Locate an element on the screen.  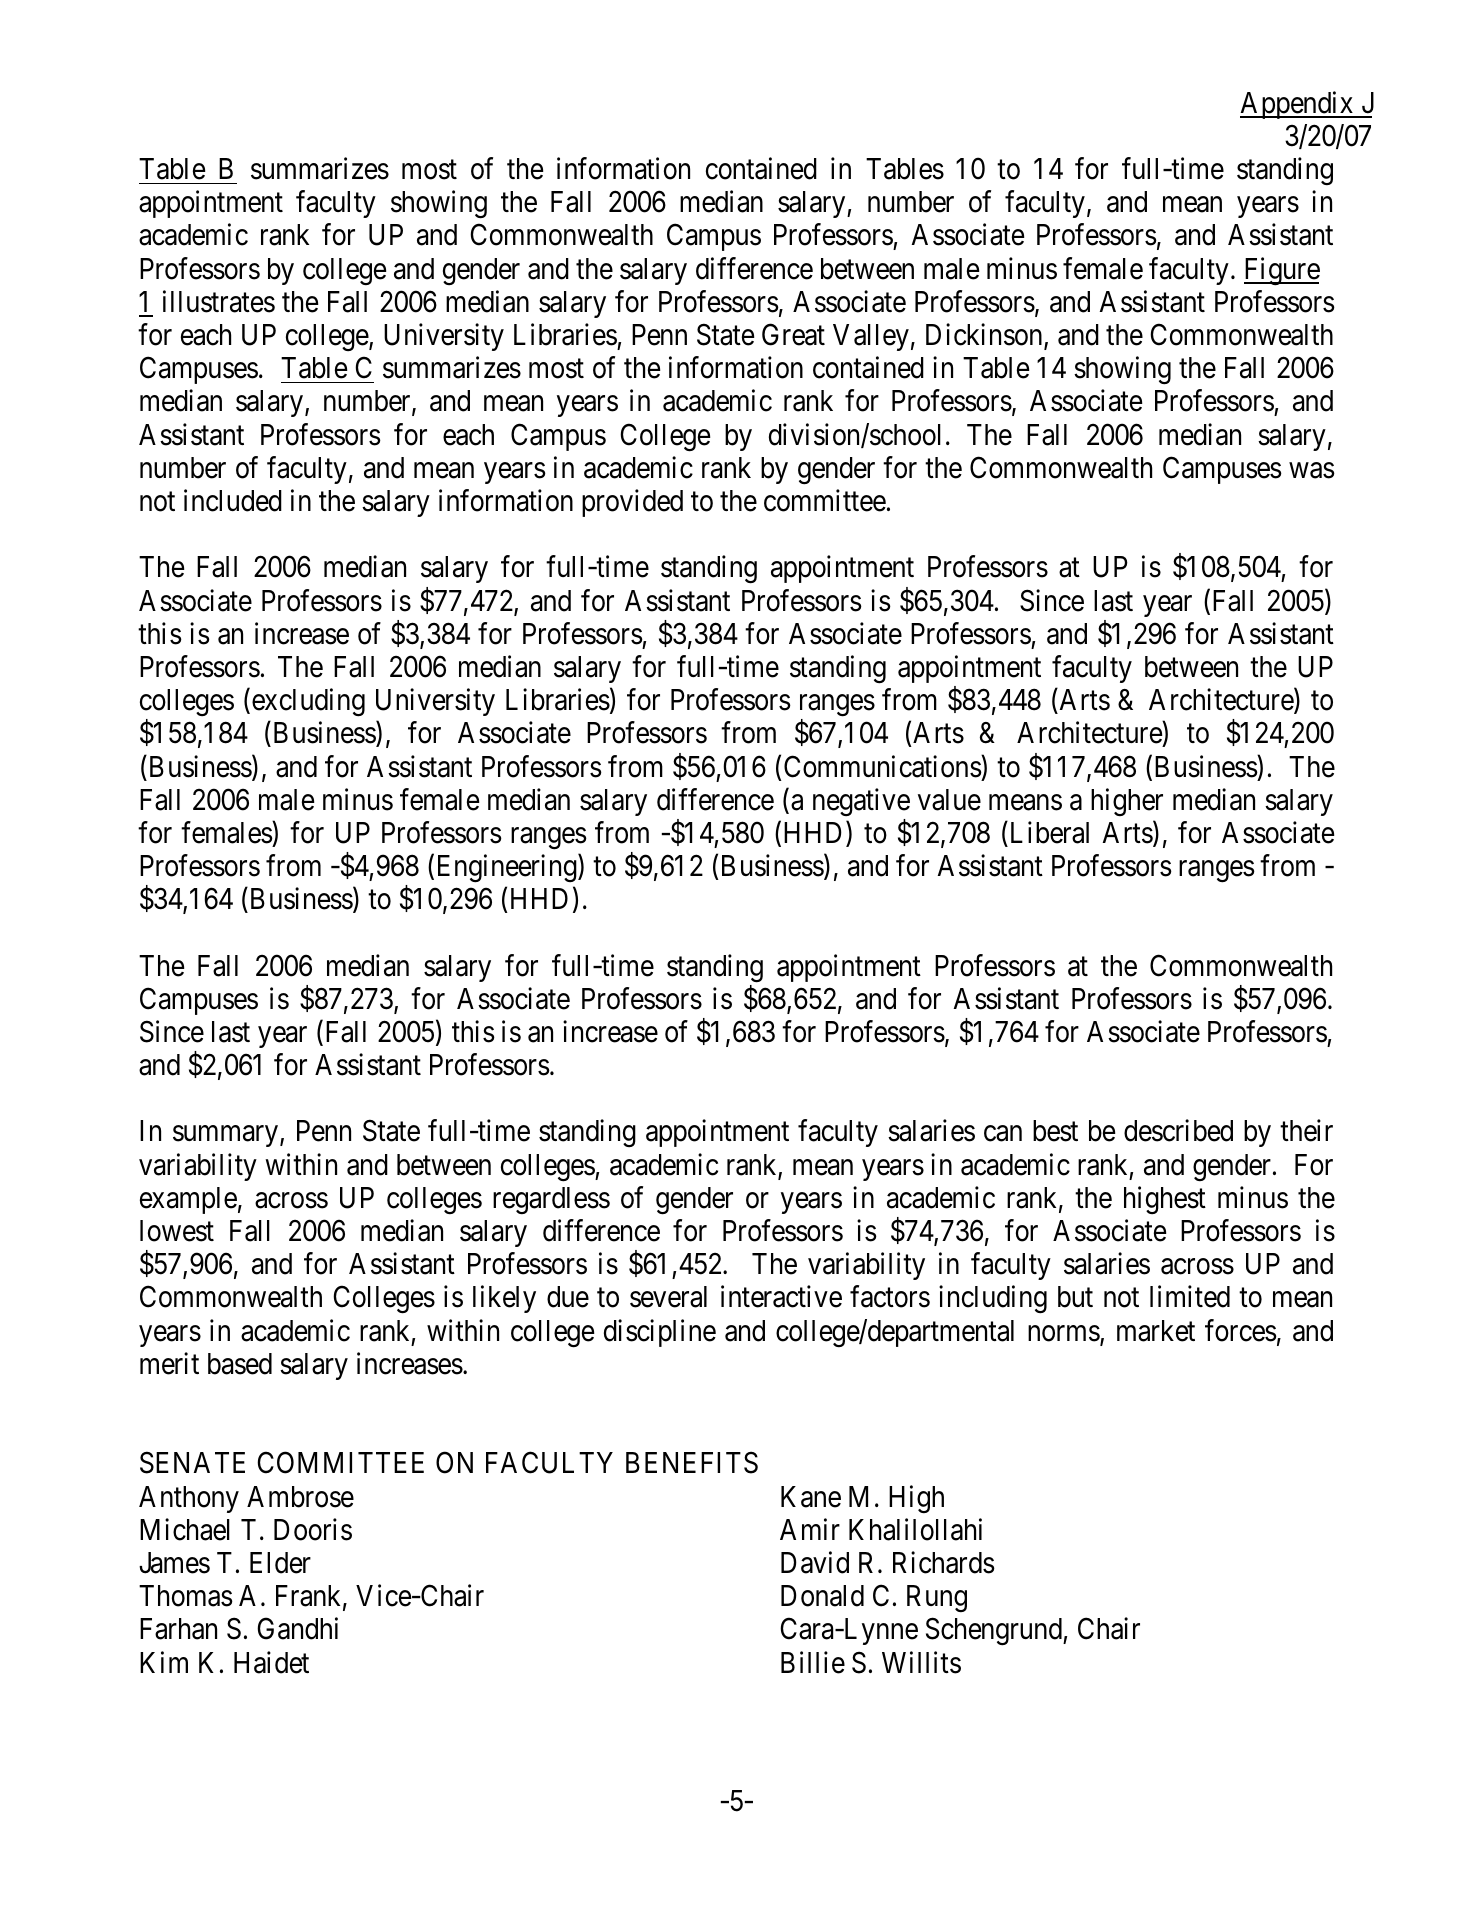
Donald is located at coordinates (822, 1596).
